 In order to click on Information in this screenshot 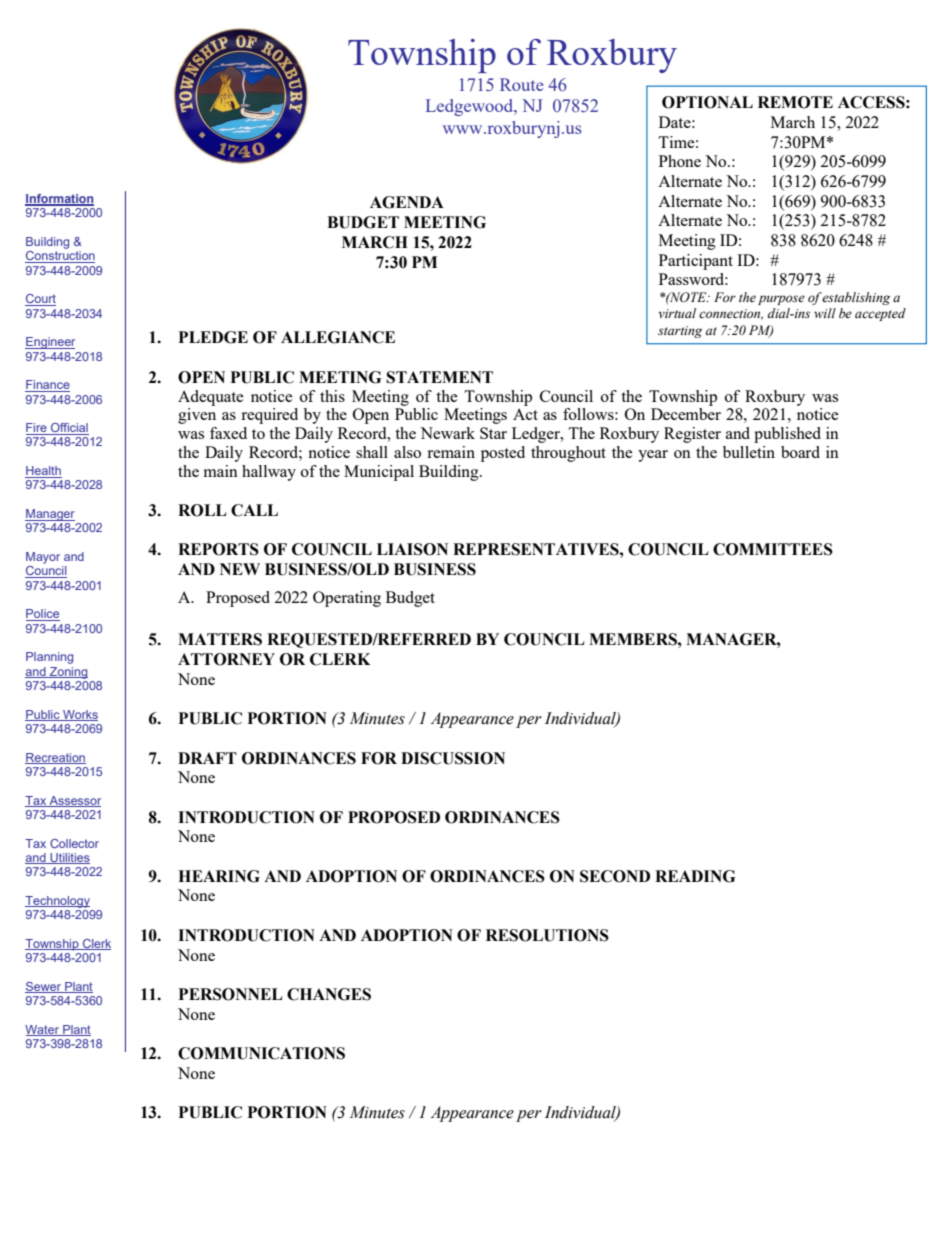, I will do `click(59, 200)`.
